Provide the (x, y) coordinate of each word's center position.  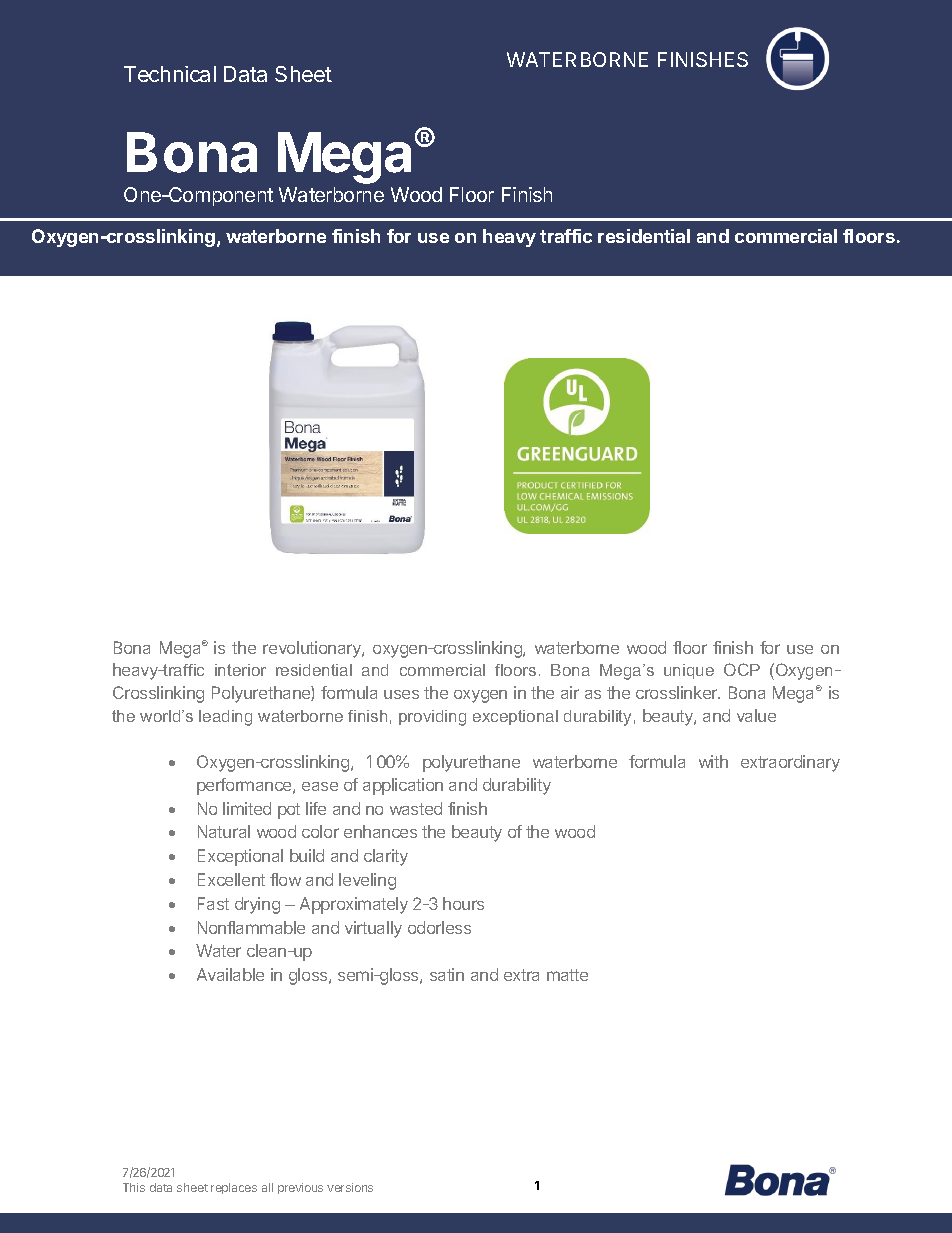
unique (689, 671)
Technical (170, 74)
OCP (742, 669)
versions (350, 1187)
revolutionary (313, 649)
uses (401, 694)
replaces (234, 1188)
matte (567, 975)
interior (240, 670)
